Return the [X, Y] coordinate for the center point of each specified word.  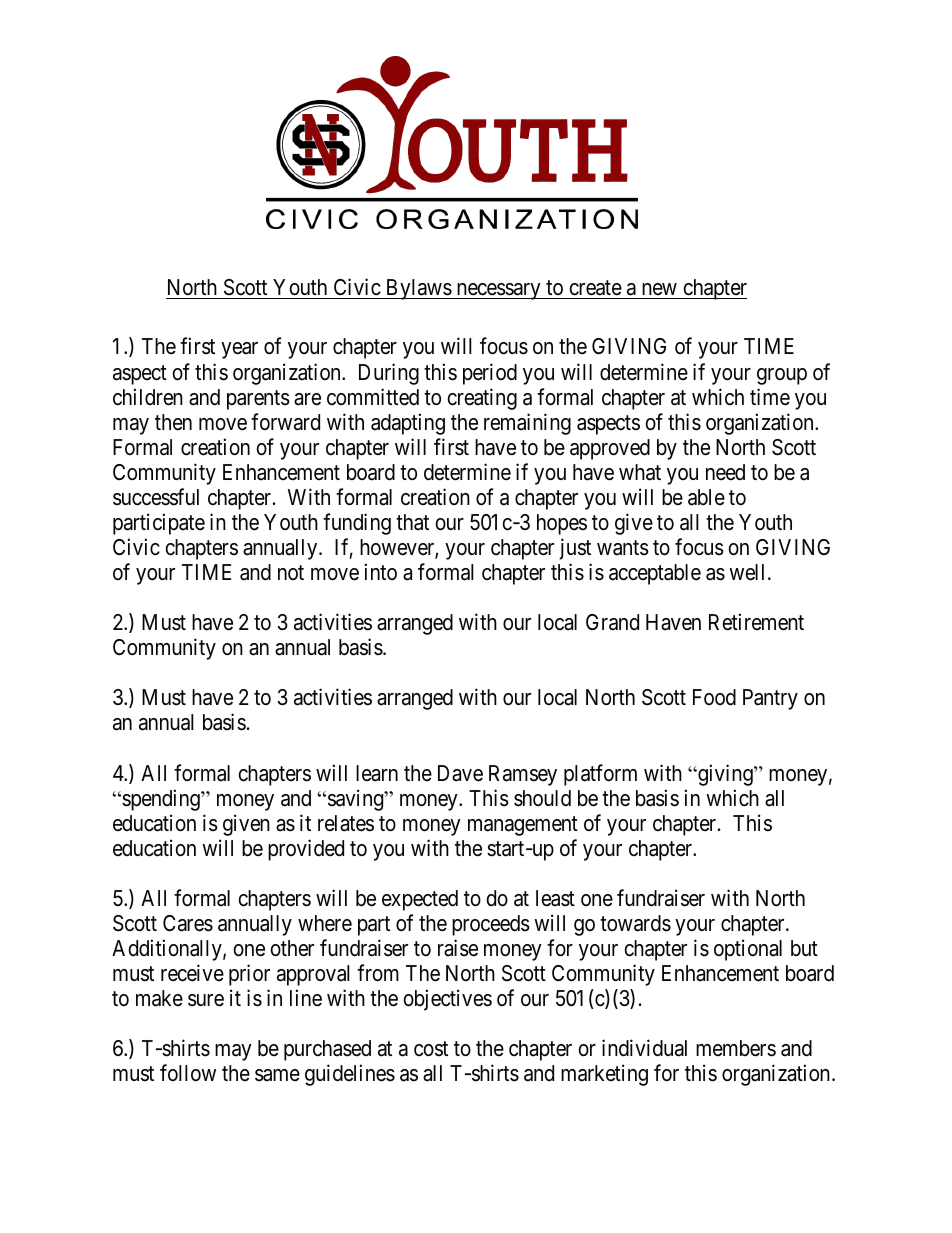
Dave [460, 773]
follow [188, 1072]
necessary [498, 291]
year [239, 350]
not [291, 572]
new [659, 291]
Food [714, 697]
